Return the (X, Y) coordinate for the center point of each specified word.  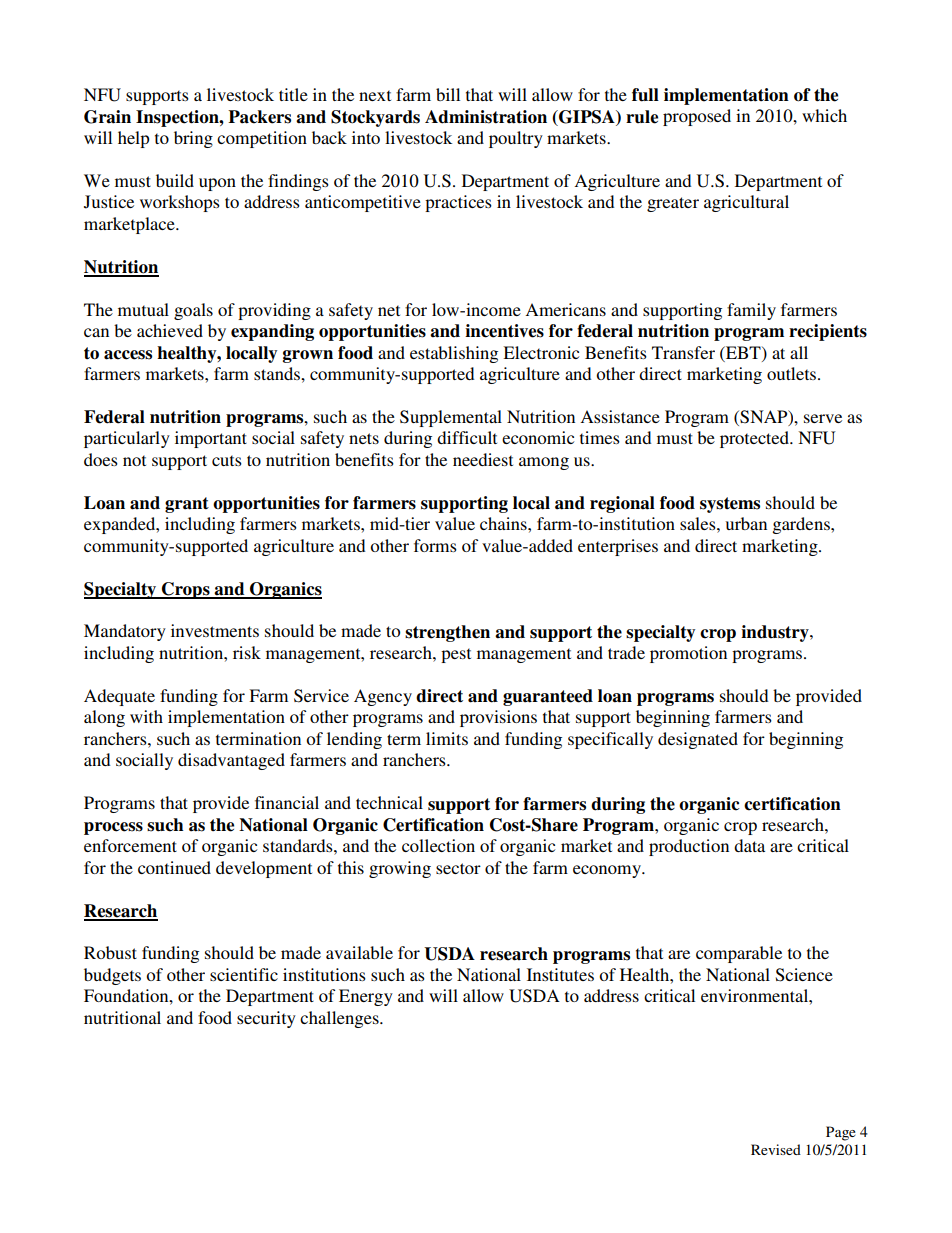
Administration (486, 117)
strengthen (447, 633)
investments (215, 630)
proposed (697, 117)
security (266, 1019)
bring (193, 139)
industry (776, 633)
